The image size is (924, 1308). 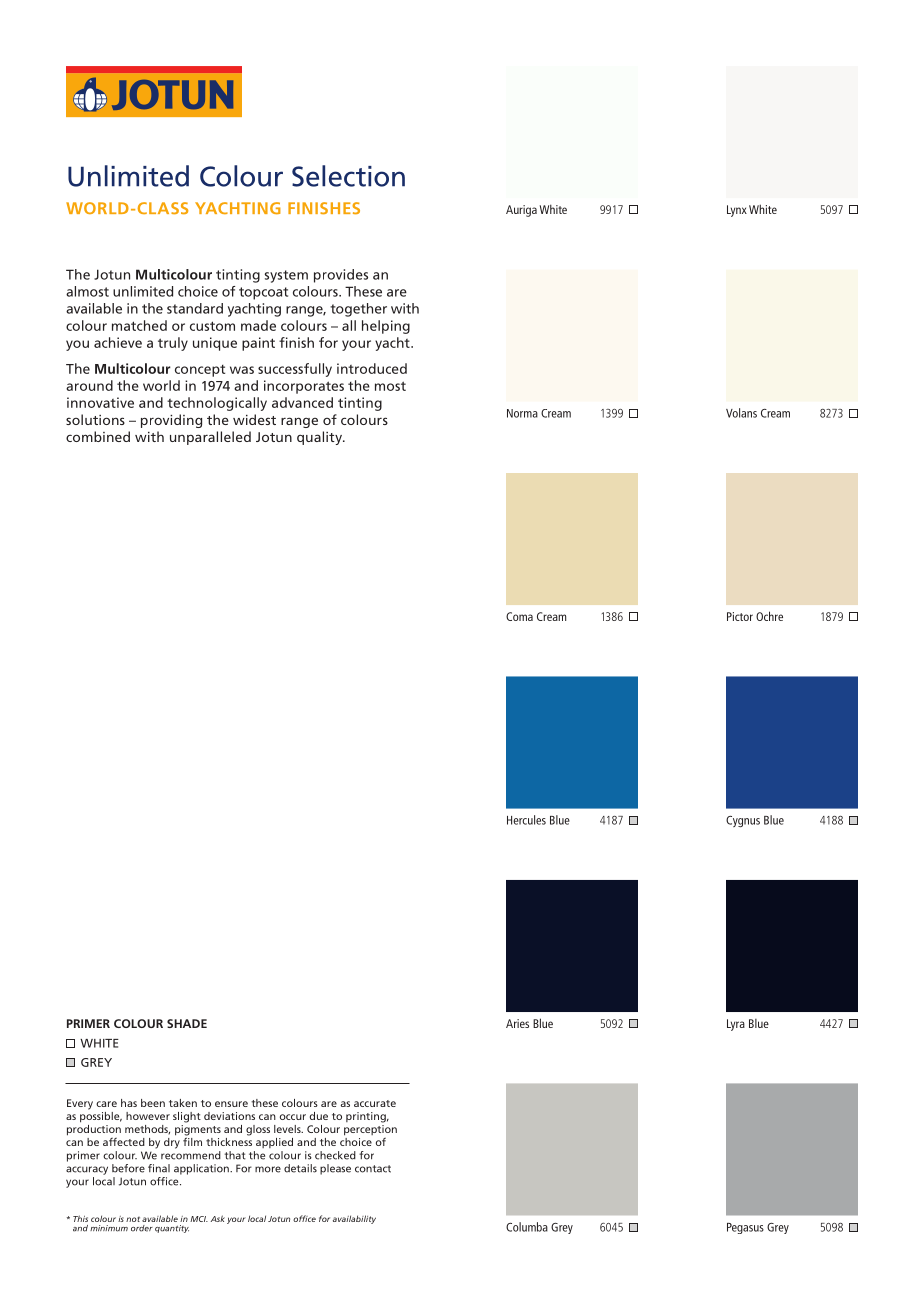 I want to click on Ochre, so click(x=769, y=616).
